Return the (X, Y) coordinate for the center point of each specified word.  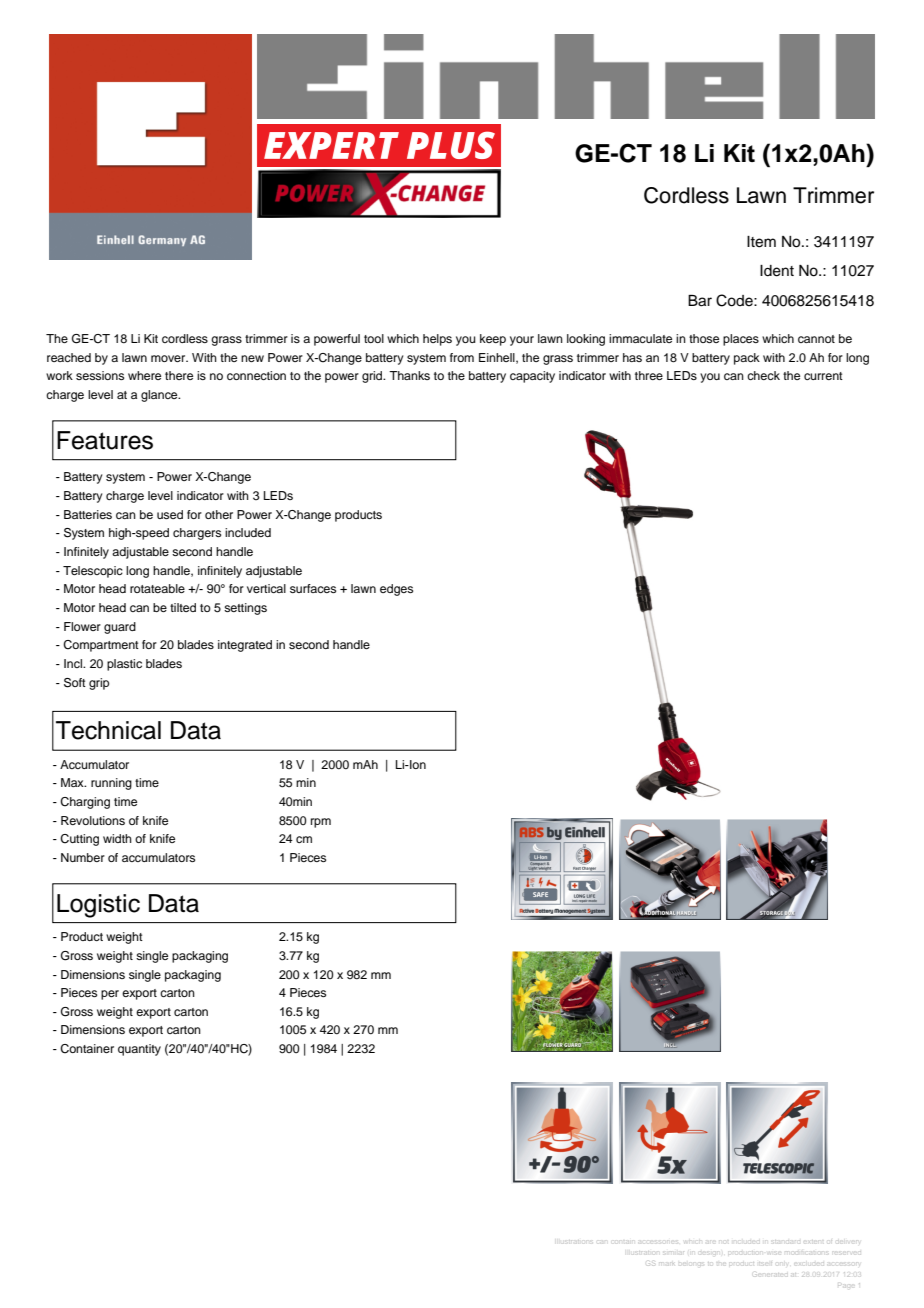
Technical (108, 730)
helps (437, 340)
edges (396, 590)
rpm (321, 823)
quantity (139, 1050)
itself (765, 1262)
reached (69, 357)
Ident (777, 271)
